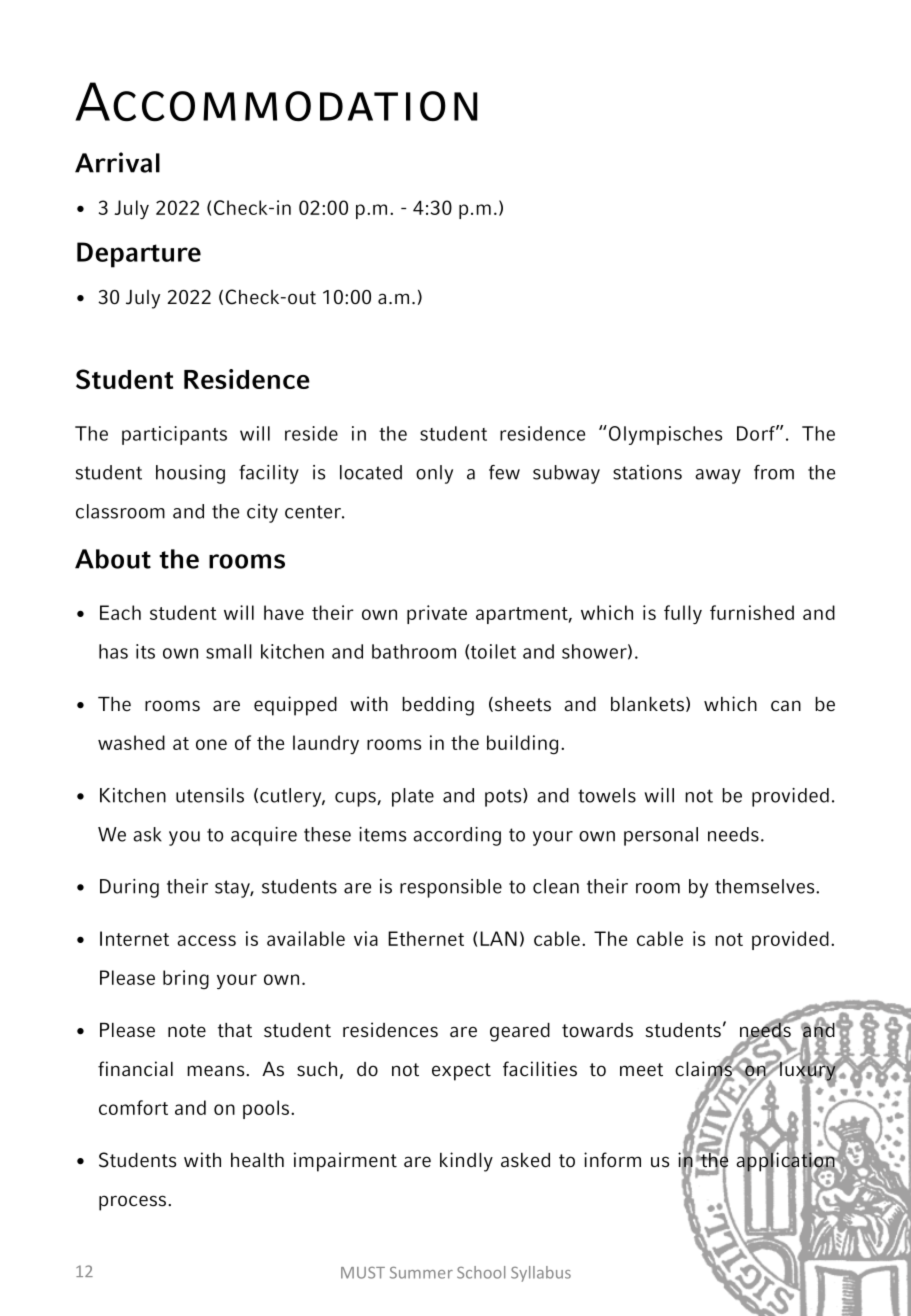  I want to click on Accommodation, so click(276, 102).
